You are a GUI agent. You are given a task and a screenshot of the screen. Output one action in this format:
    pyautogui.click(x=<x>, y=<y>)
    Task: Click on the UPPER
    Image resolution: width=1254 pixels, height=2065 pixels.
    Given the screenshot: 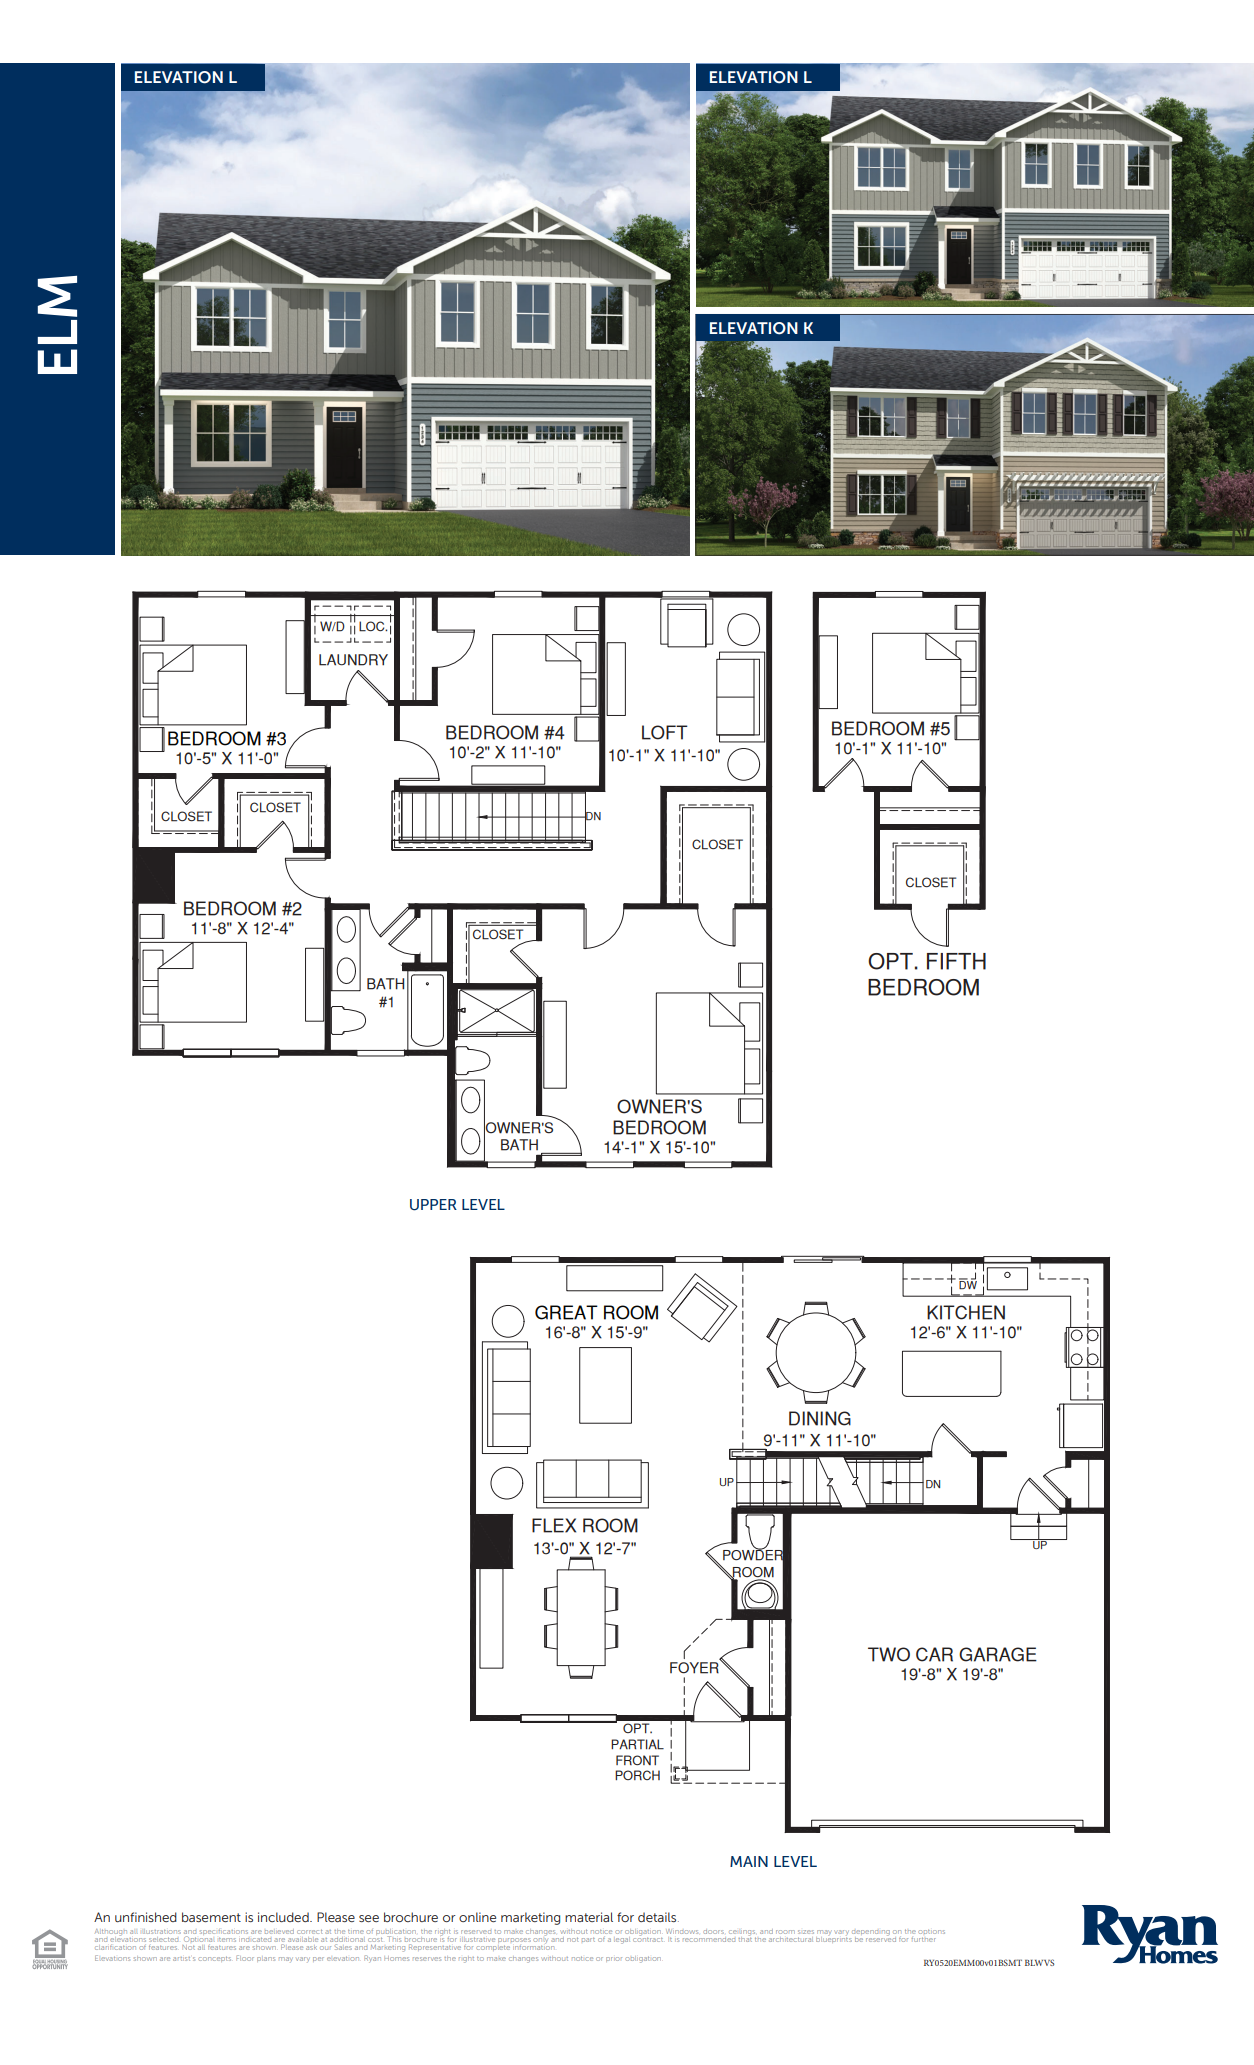 What is the action you would take?
    pyautogui.click(x=433, y=1205)
